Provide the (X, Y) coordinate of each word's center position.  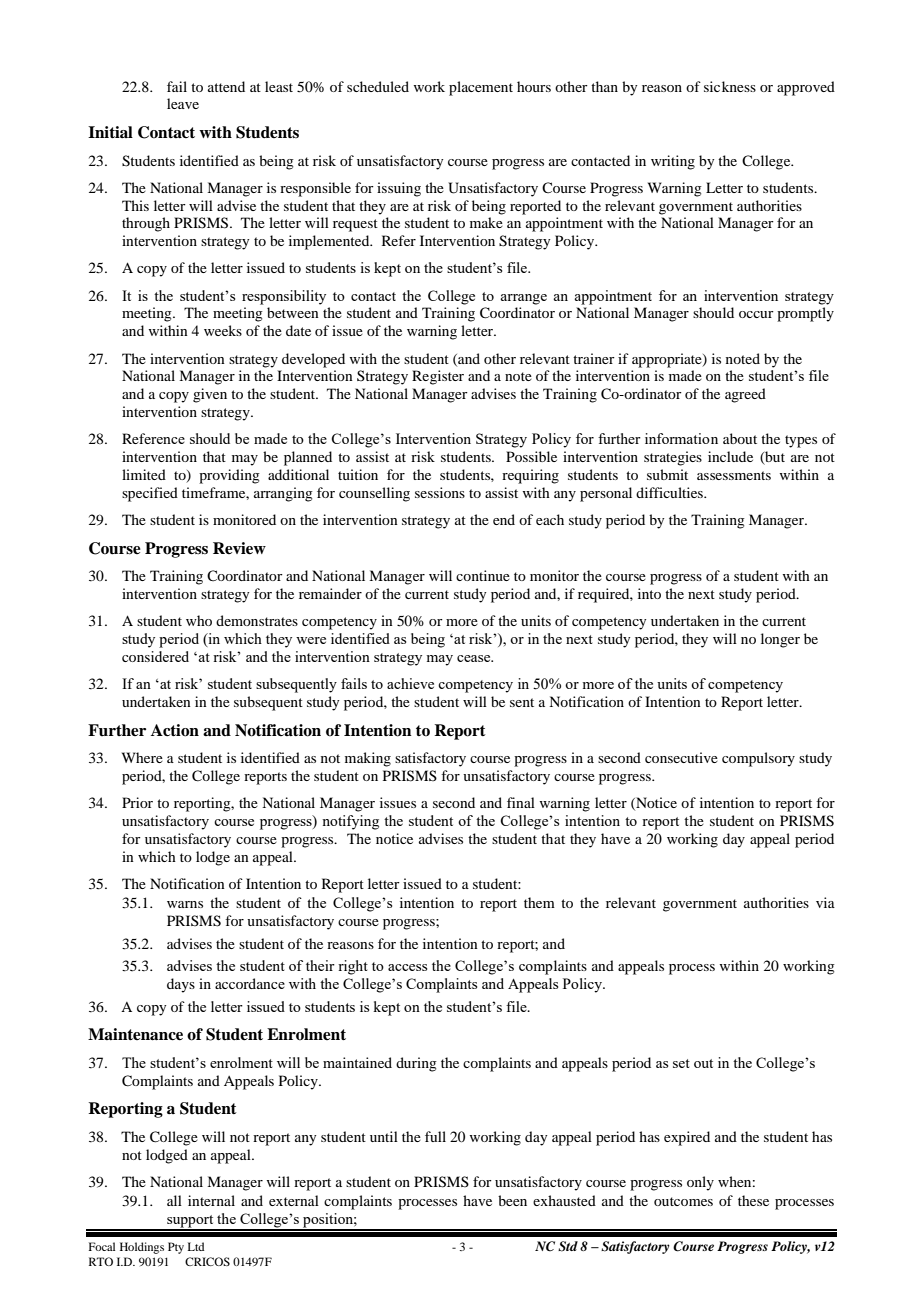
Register (438, 377)
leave (183, 103)
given (210, 395)
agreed (745, 395)
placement (481, 88)
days (181, 985)
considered (155, 656)
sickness (730, 86)
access (407, 967)
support (190, 1222)
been (512, 1200)
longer (780, 640)
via (825, 902)
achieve (410, 683)
